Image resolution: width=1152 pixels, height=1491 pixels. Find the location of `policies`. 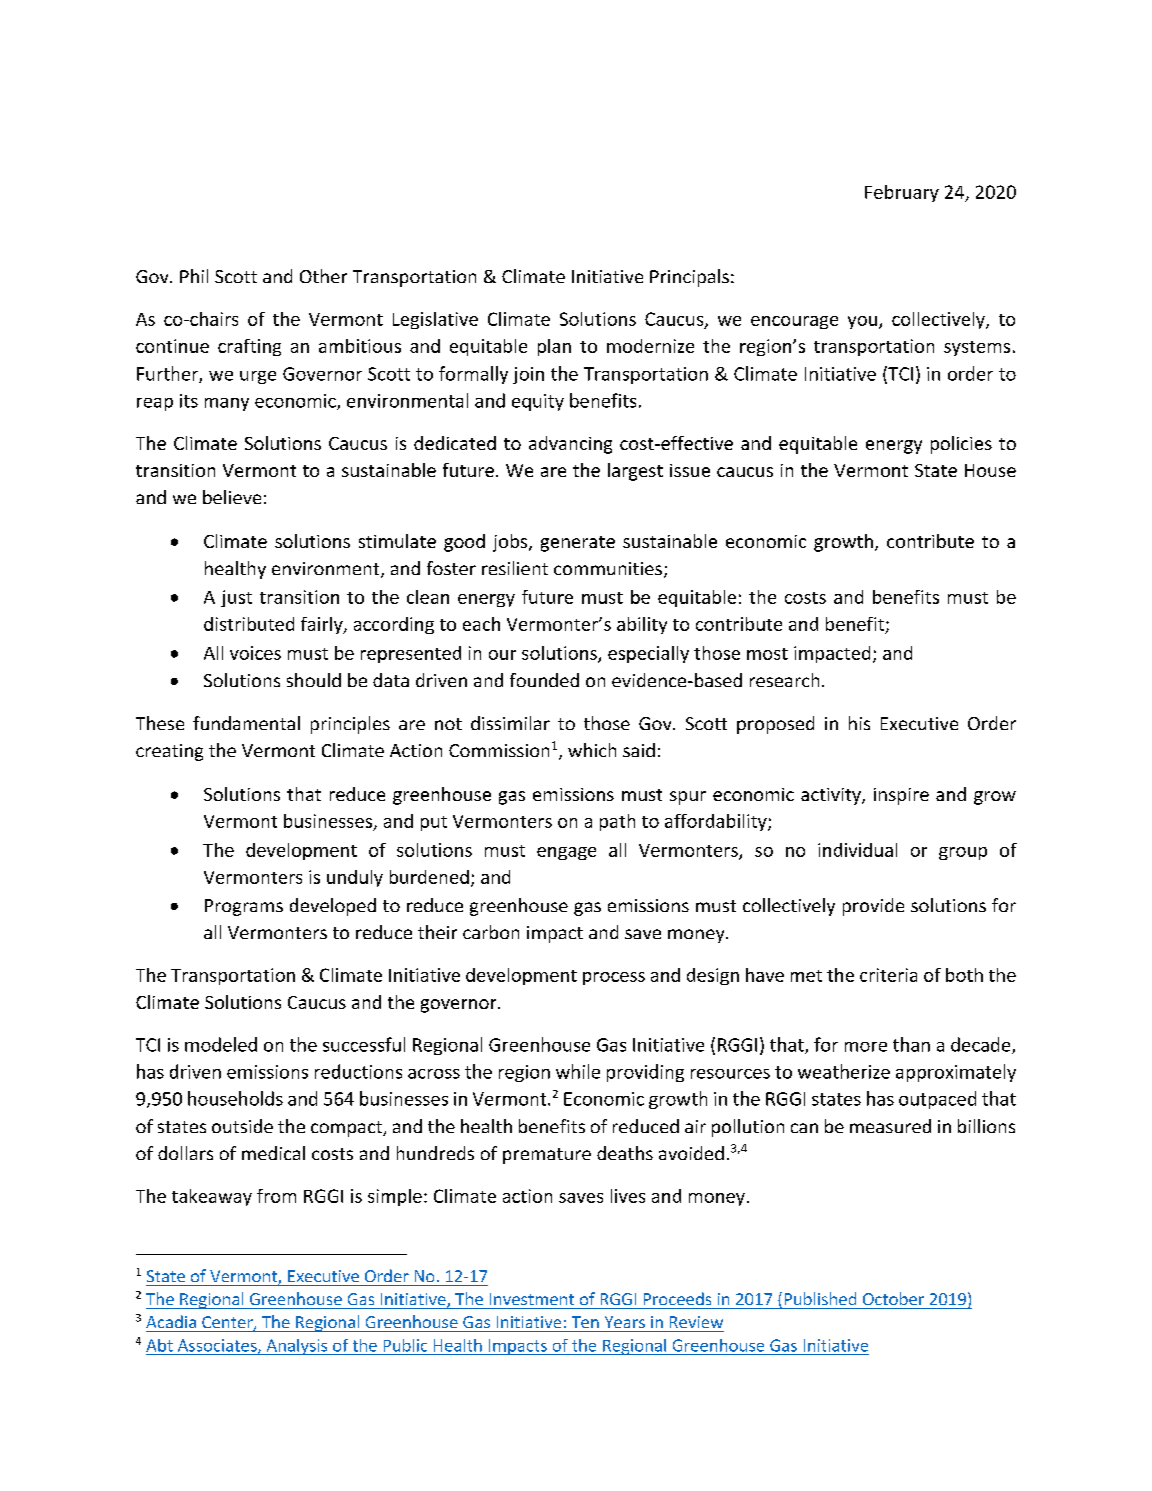

policies is located at coordinates (961, 445).
